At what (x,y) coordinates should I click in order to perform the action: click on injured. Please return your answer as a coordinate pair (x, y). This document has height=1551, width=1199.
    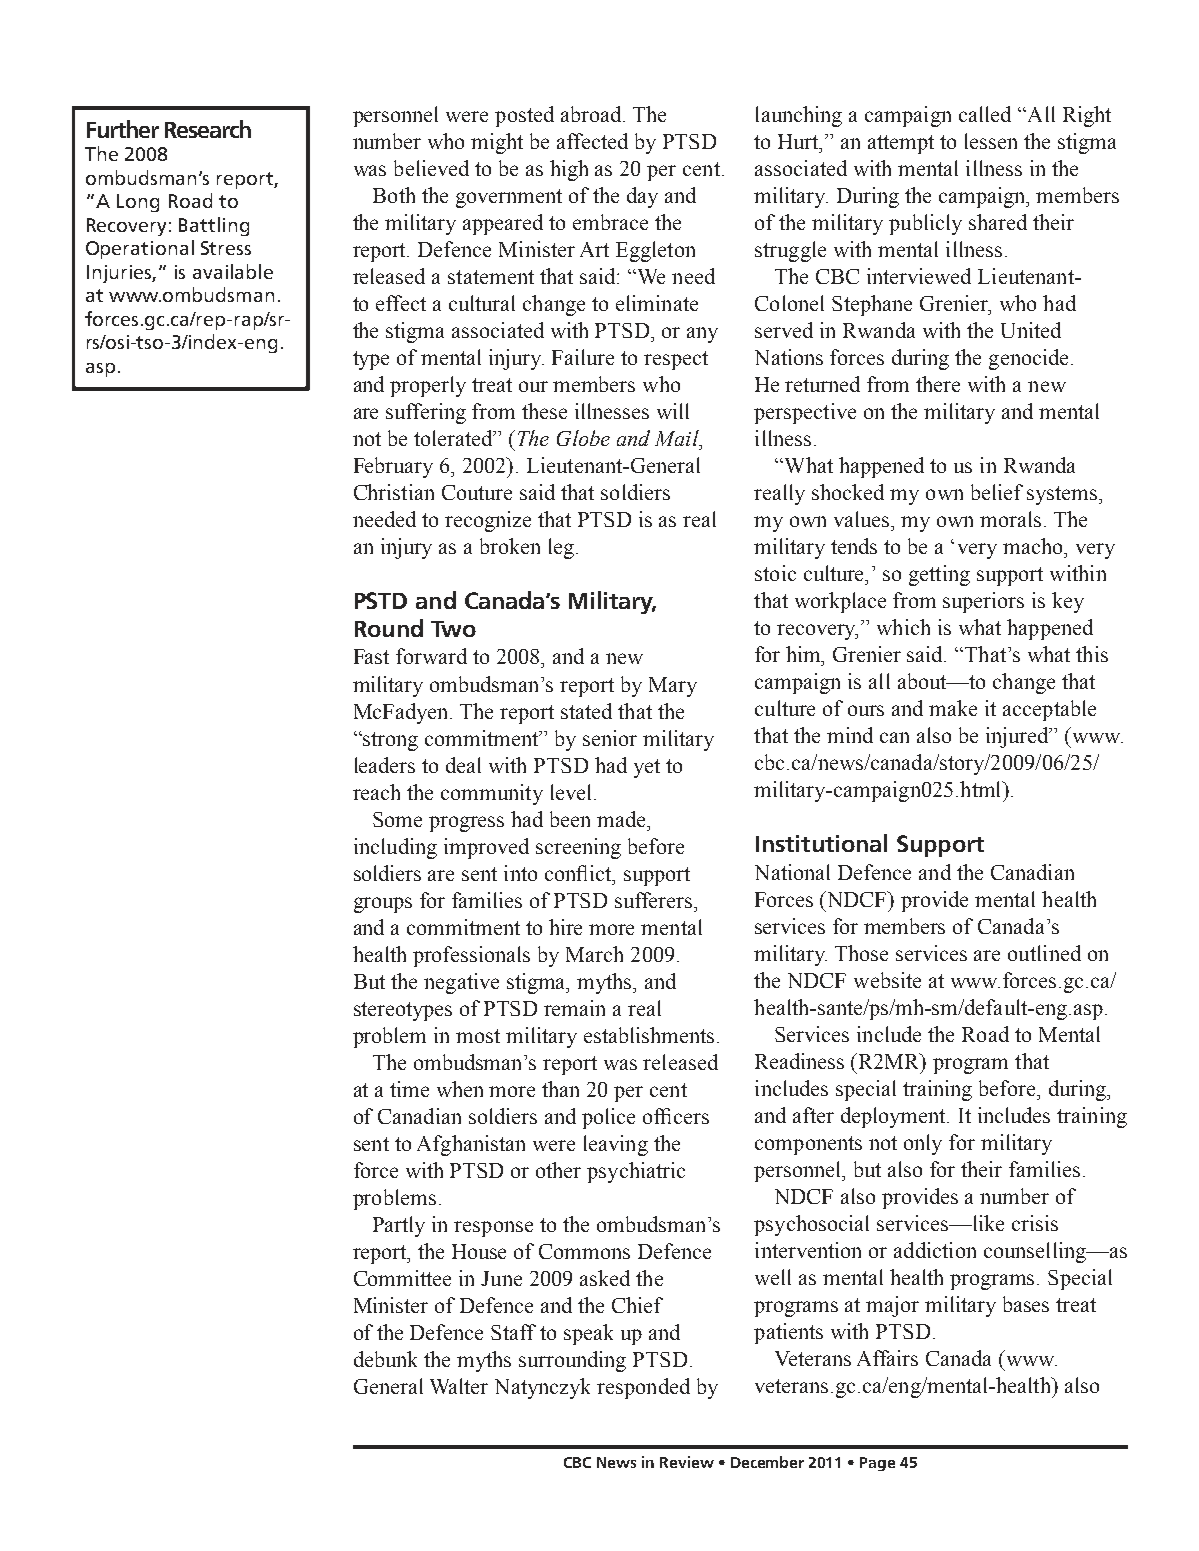
    Looking at the image, I should click on (1018, 737).
